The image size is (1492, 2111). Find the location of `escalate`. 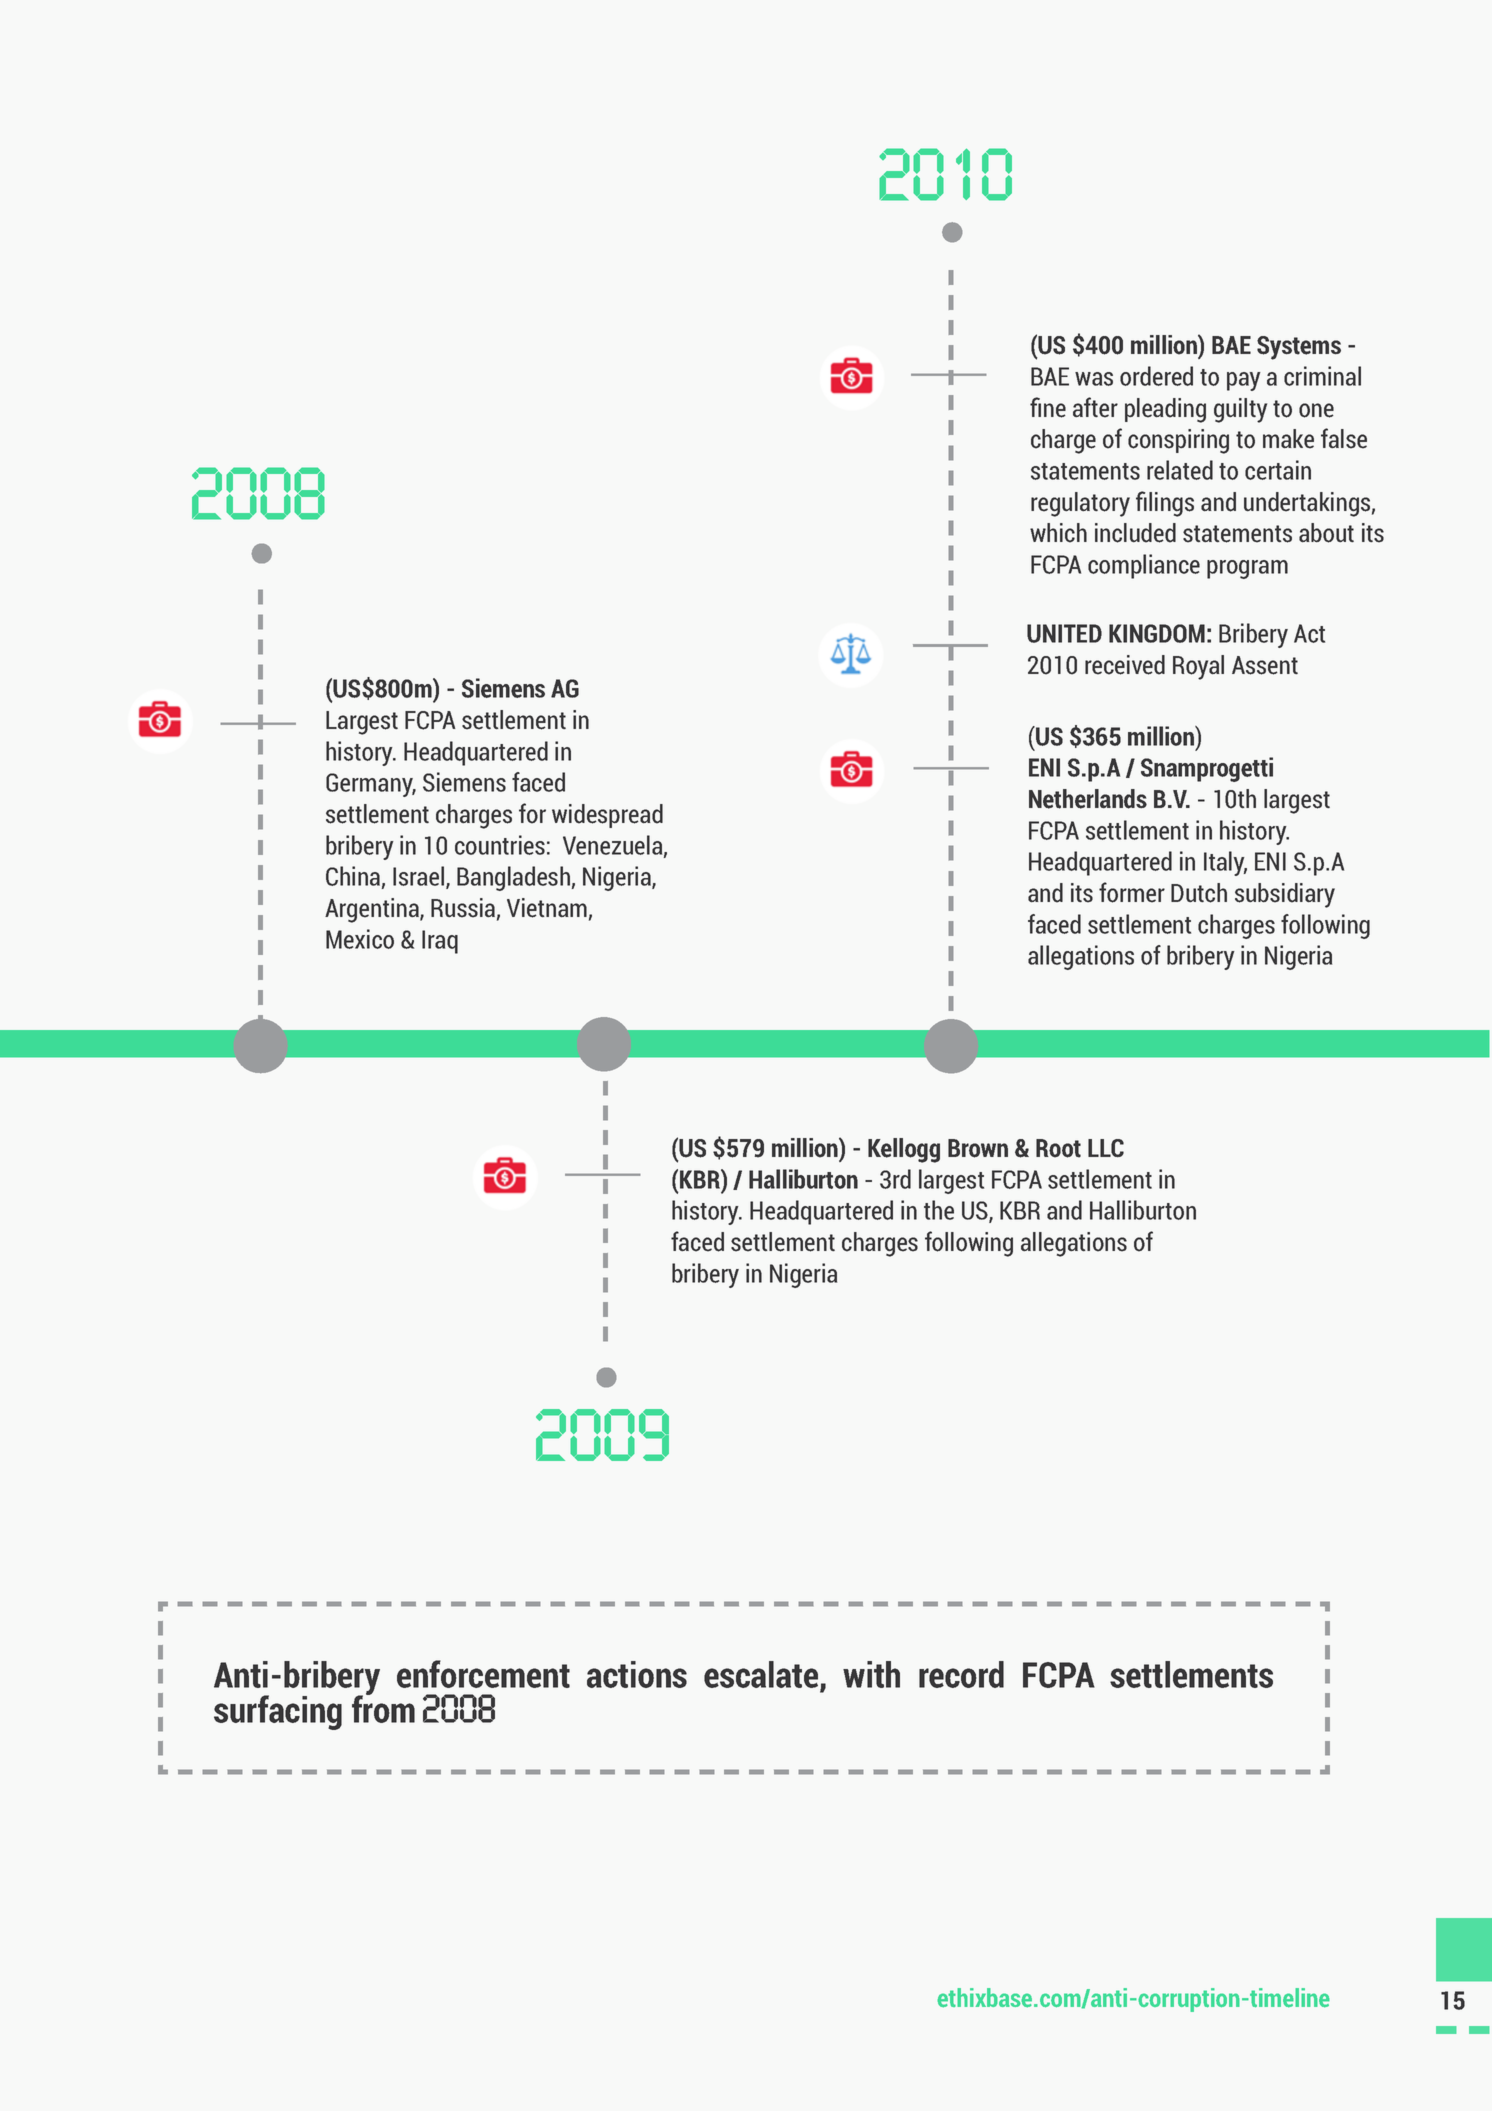

escalate is located at coordinates (762, 1676).
